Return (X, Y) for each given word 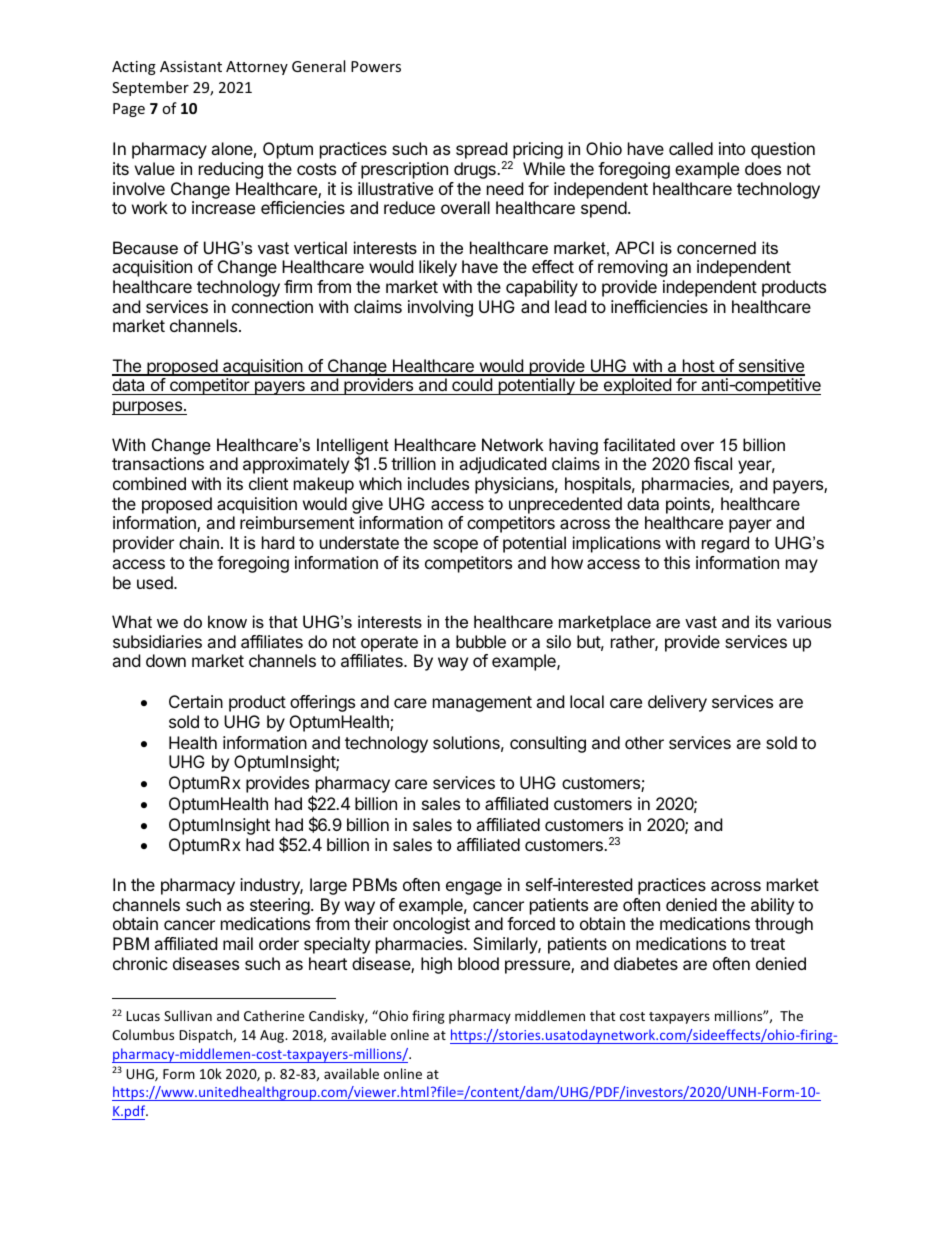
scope (455, 546)
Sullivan (188, 1015)
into (732, 148)
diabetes (646, 963)
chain (199, 542)
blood (478, 963)
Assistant (191, 66)
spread (482, 152)
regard (725, 544)
